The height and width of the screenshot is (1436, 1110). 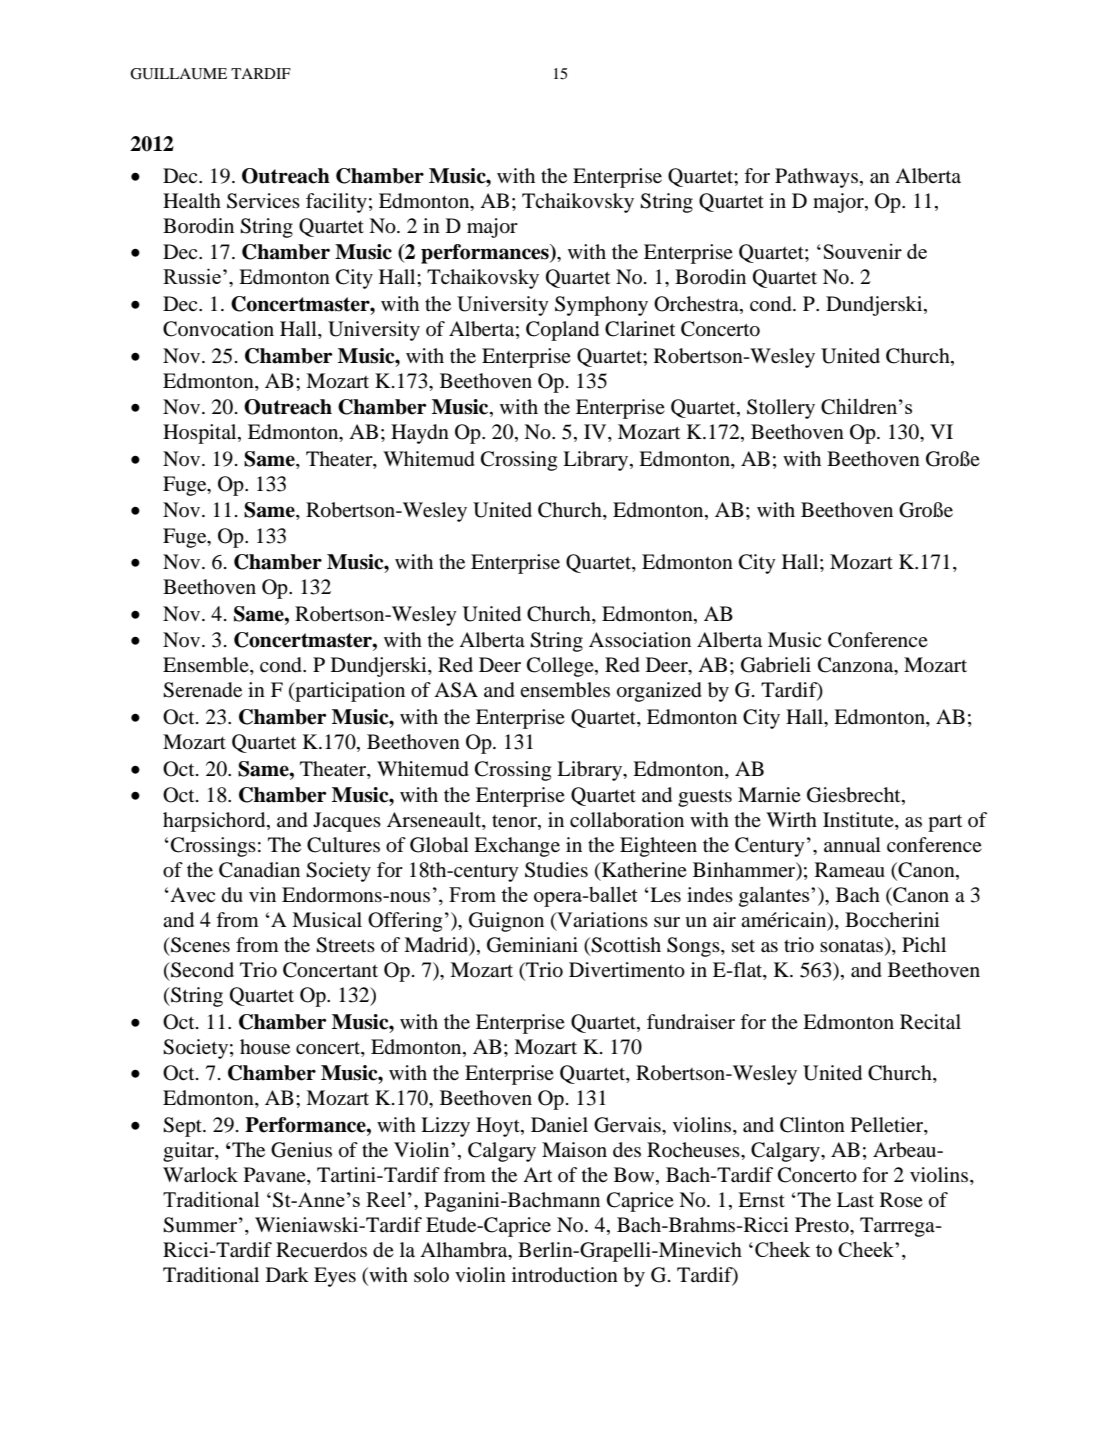 What do you see at coordinates (336, 203) in the screenshot?
I see `facility` at bounding box center [336, 203].
